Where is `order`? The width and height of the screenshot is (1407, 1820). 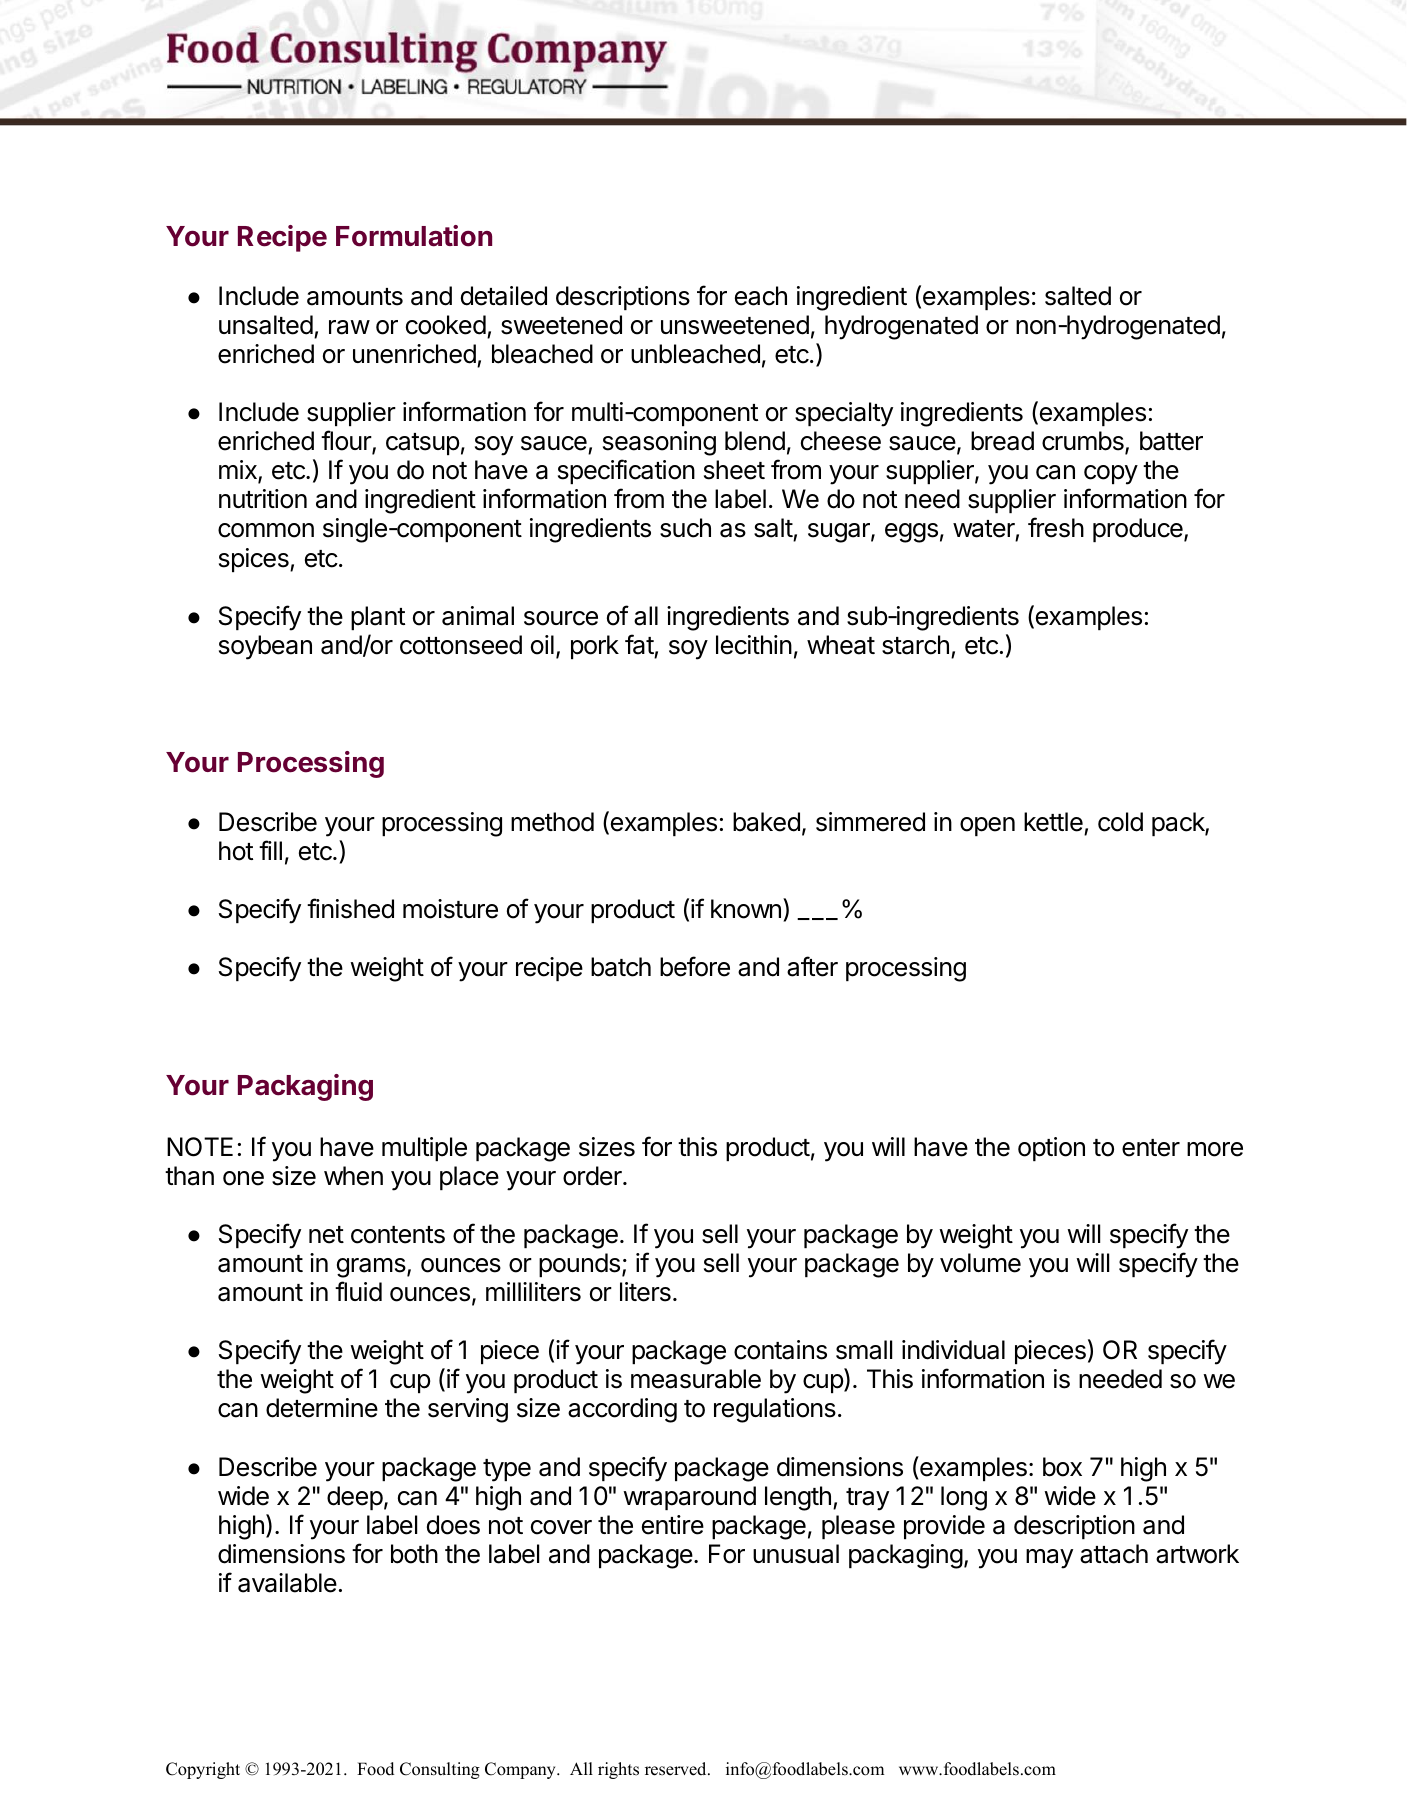 order is located at coordinates (593, 1176).
